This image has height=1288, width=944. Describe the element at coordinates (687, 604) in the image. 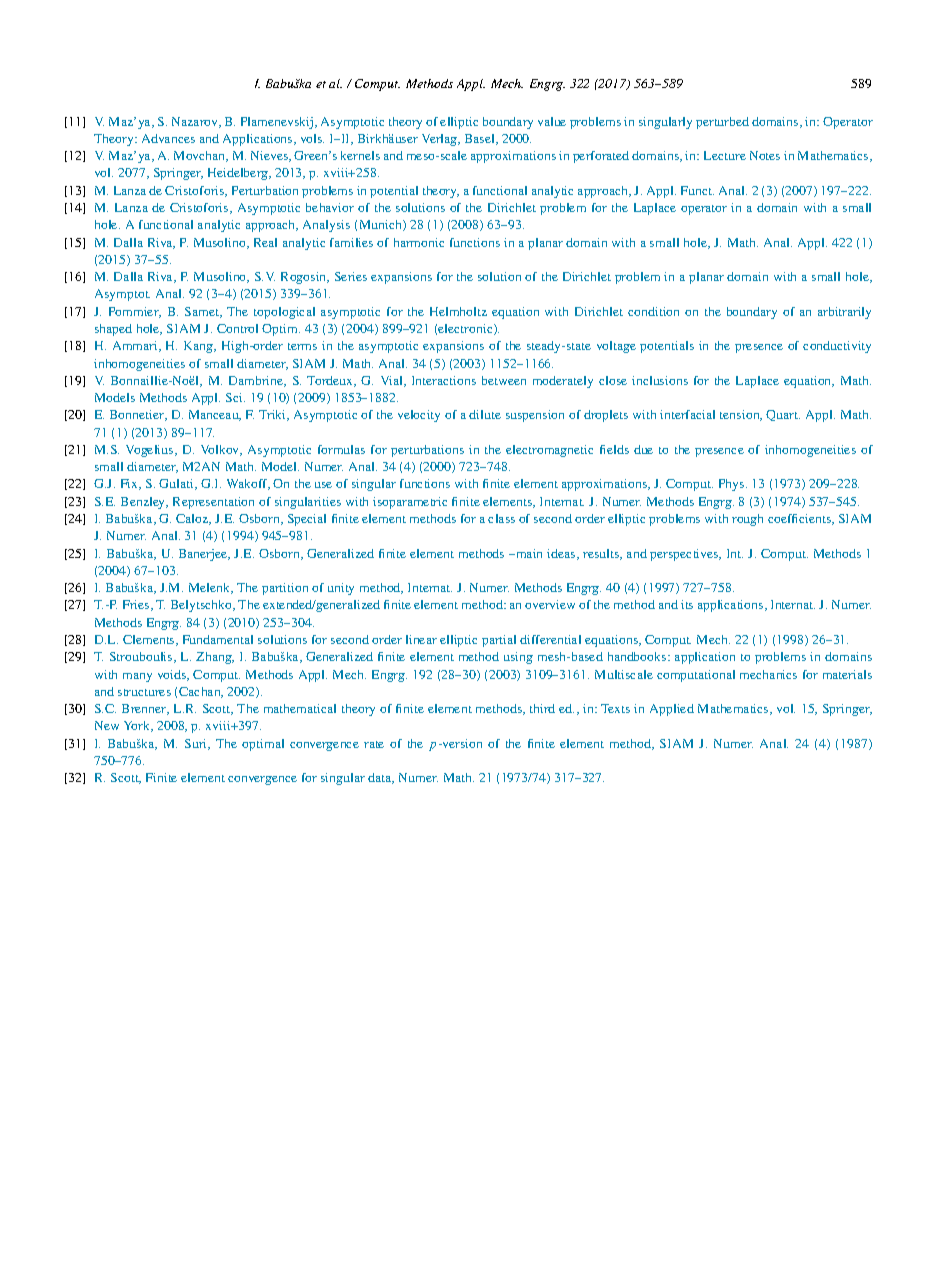

I see `its` at that location.
